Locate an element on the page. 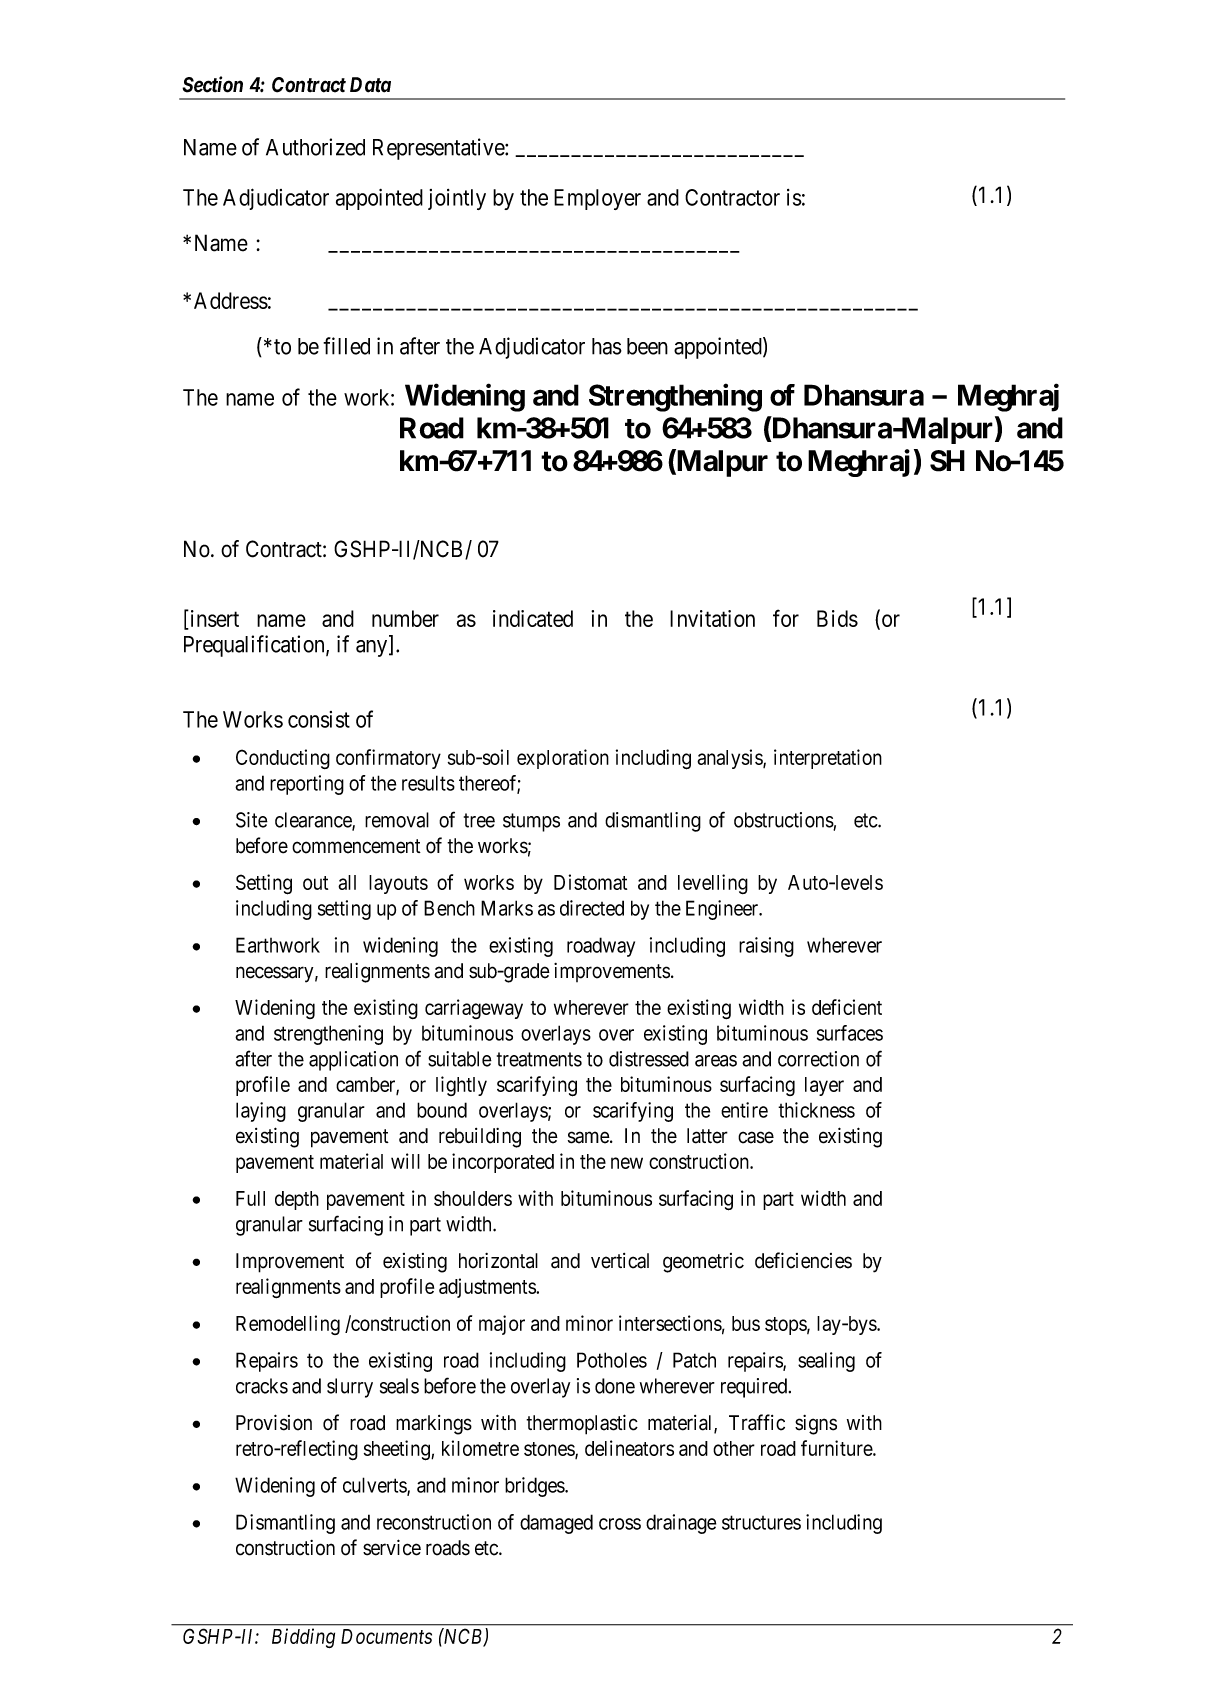 The image size is (1208, 1708). Employer is located at coordinates (597, 199).
